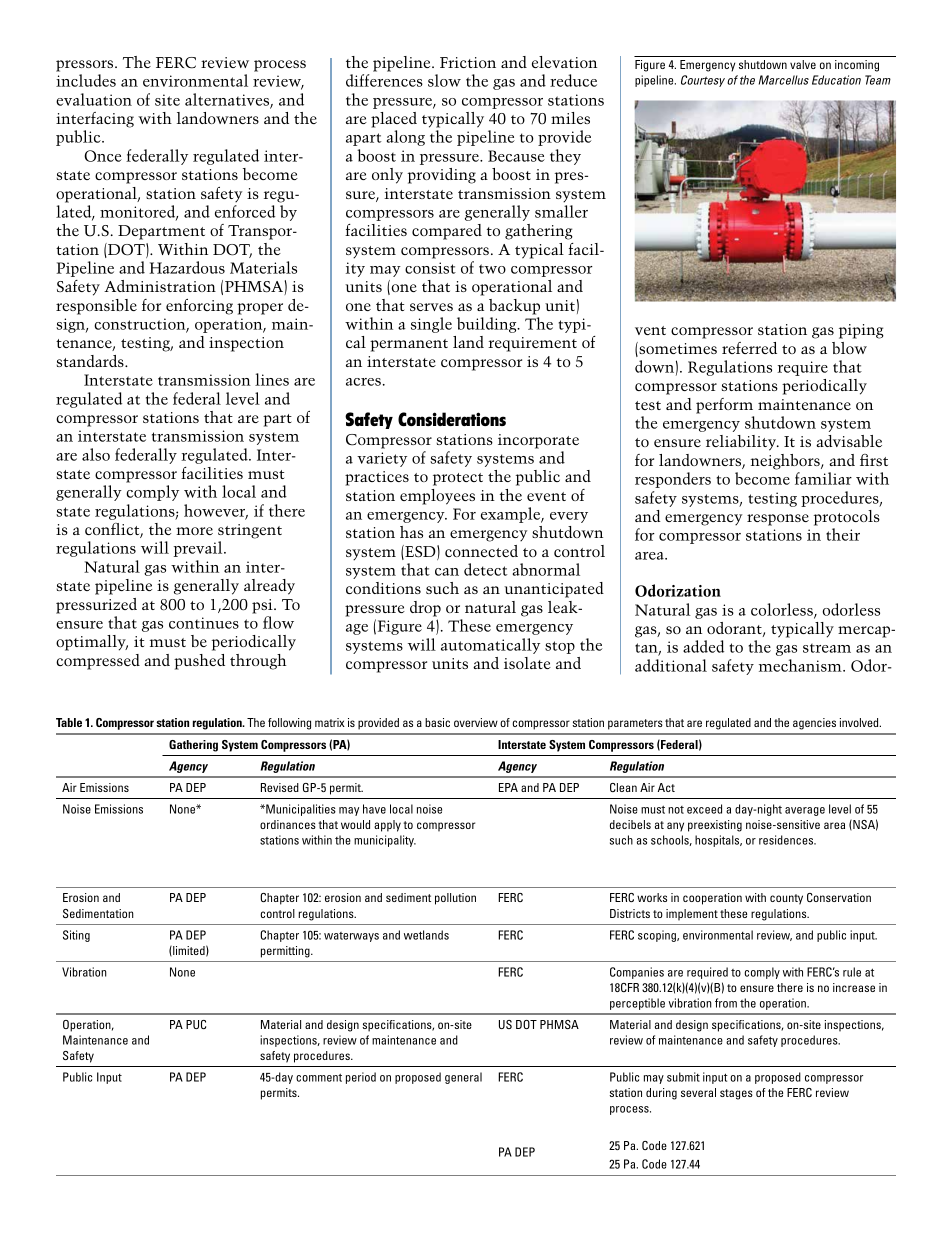 This screenshot has width=952, height=1233. What do you see at coordinates (319, 1077) in the screenshot?
I see `comment` at bounding box center [319, 1077].
